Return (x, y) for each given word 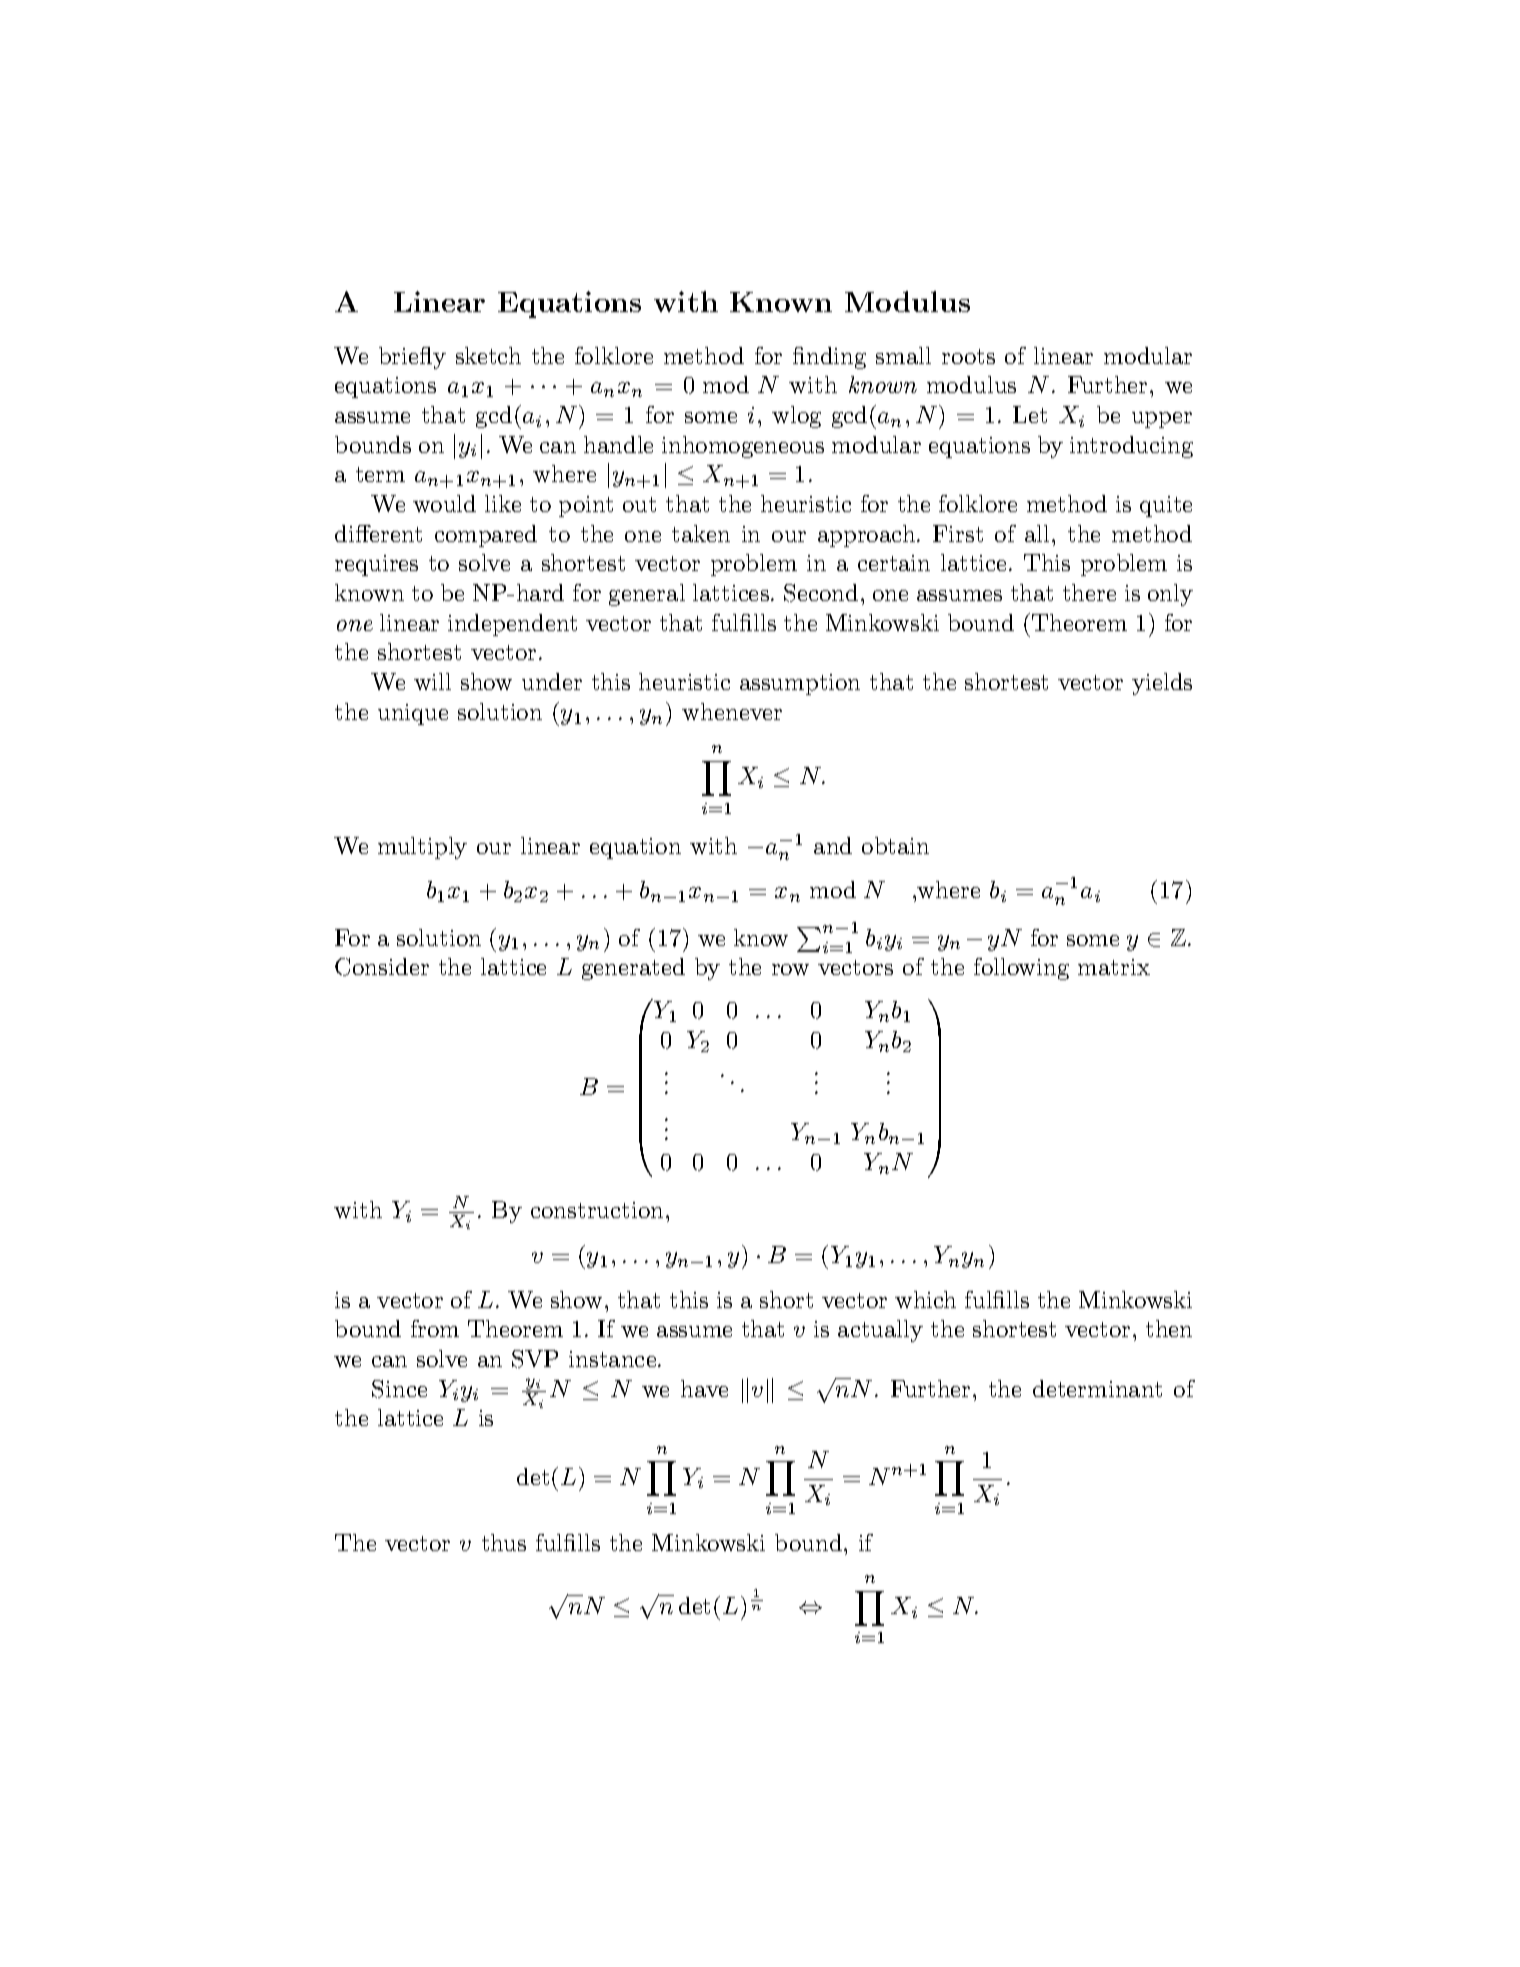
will (432, 681)
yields (1162, 684)
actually (880, 1331)
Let (1030, 414)
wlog (796, 417)
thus (504, 1542)
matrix (1114, 967)
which (925, 1299)
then (1169, 1328)
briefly (412, 358)
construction (597, 1210)
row (790, 969)
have (704, 1388)
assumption (800, 684)
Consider (382, 967)
